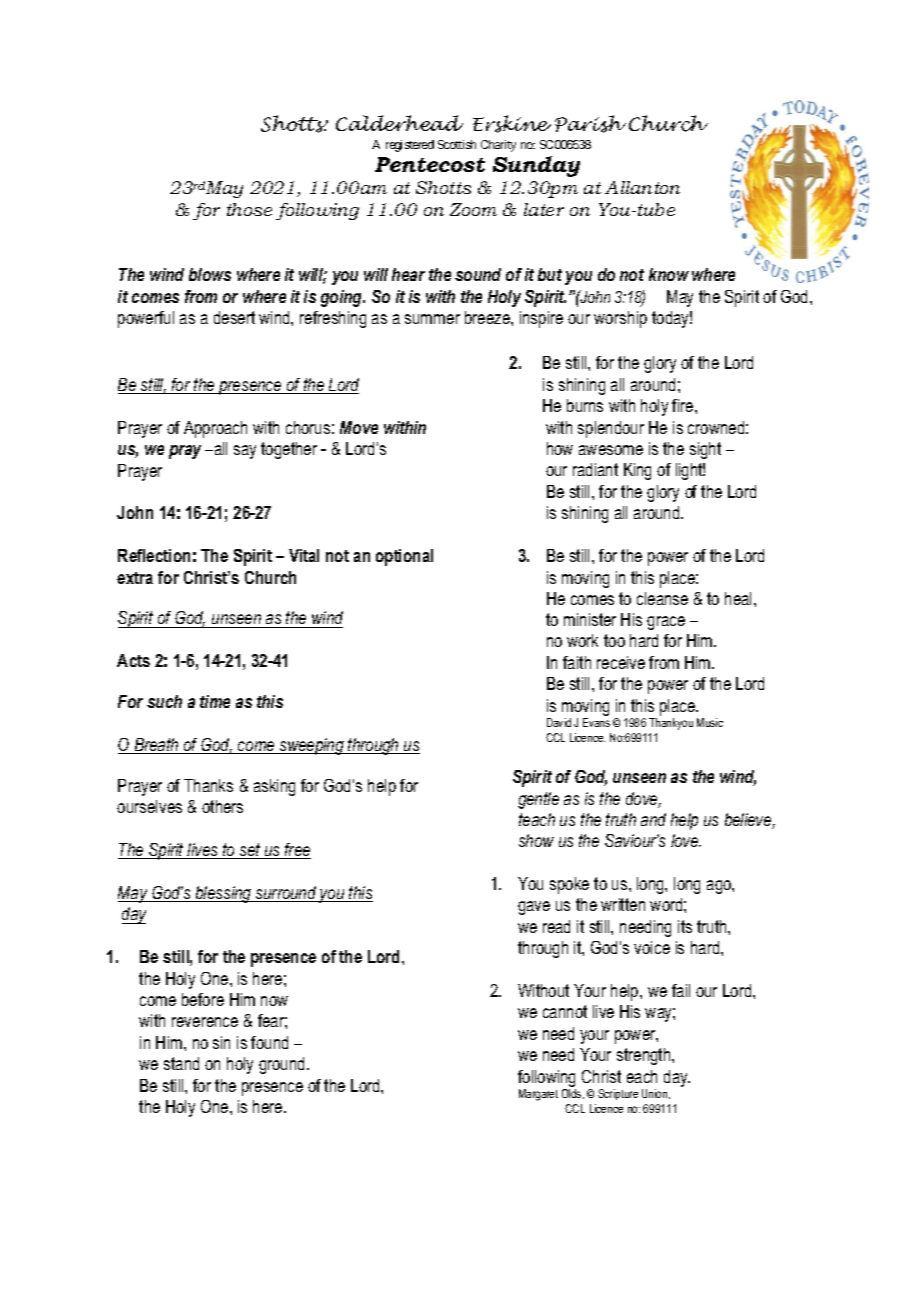 The image size is (924, 1308). Describe the element at coordinates (538, 1095) in the document. I see `Margaret` at that location.
